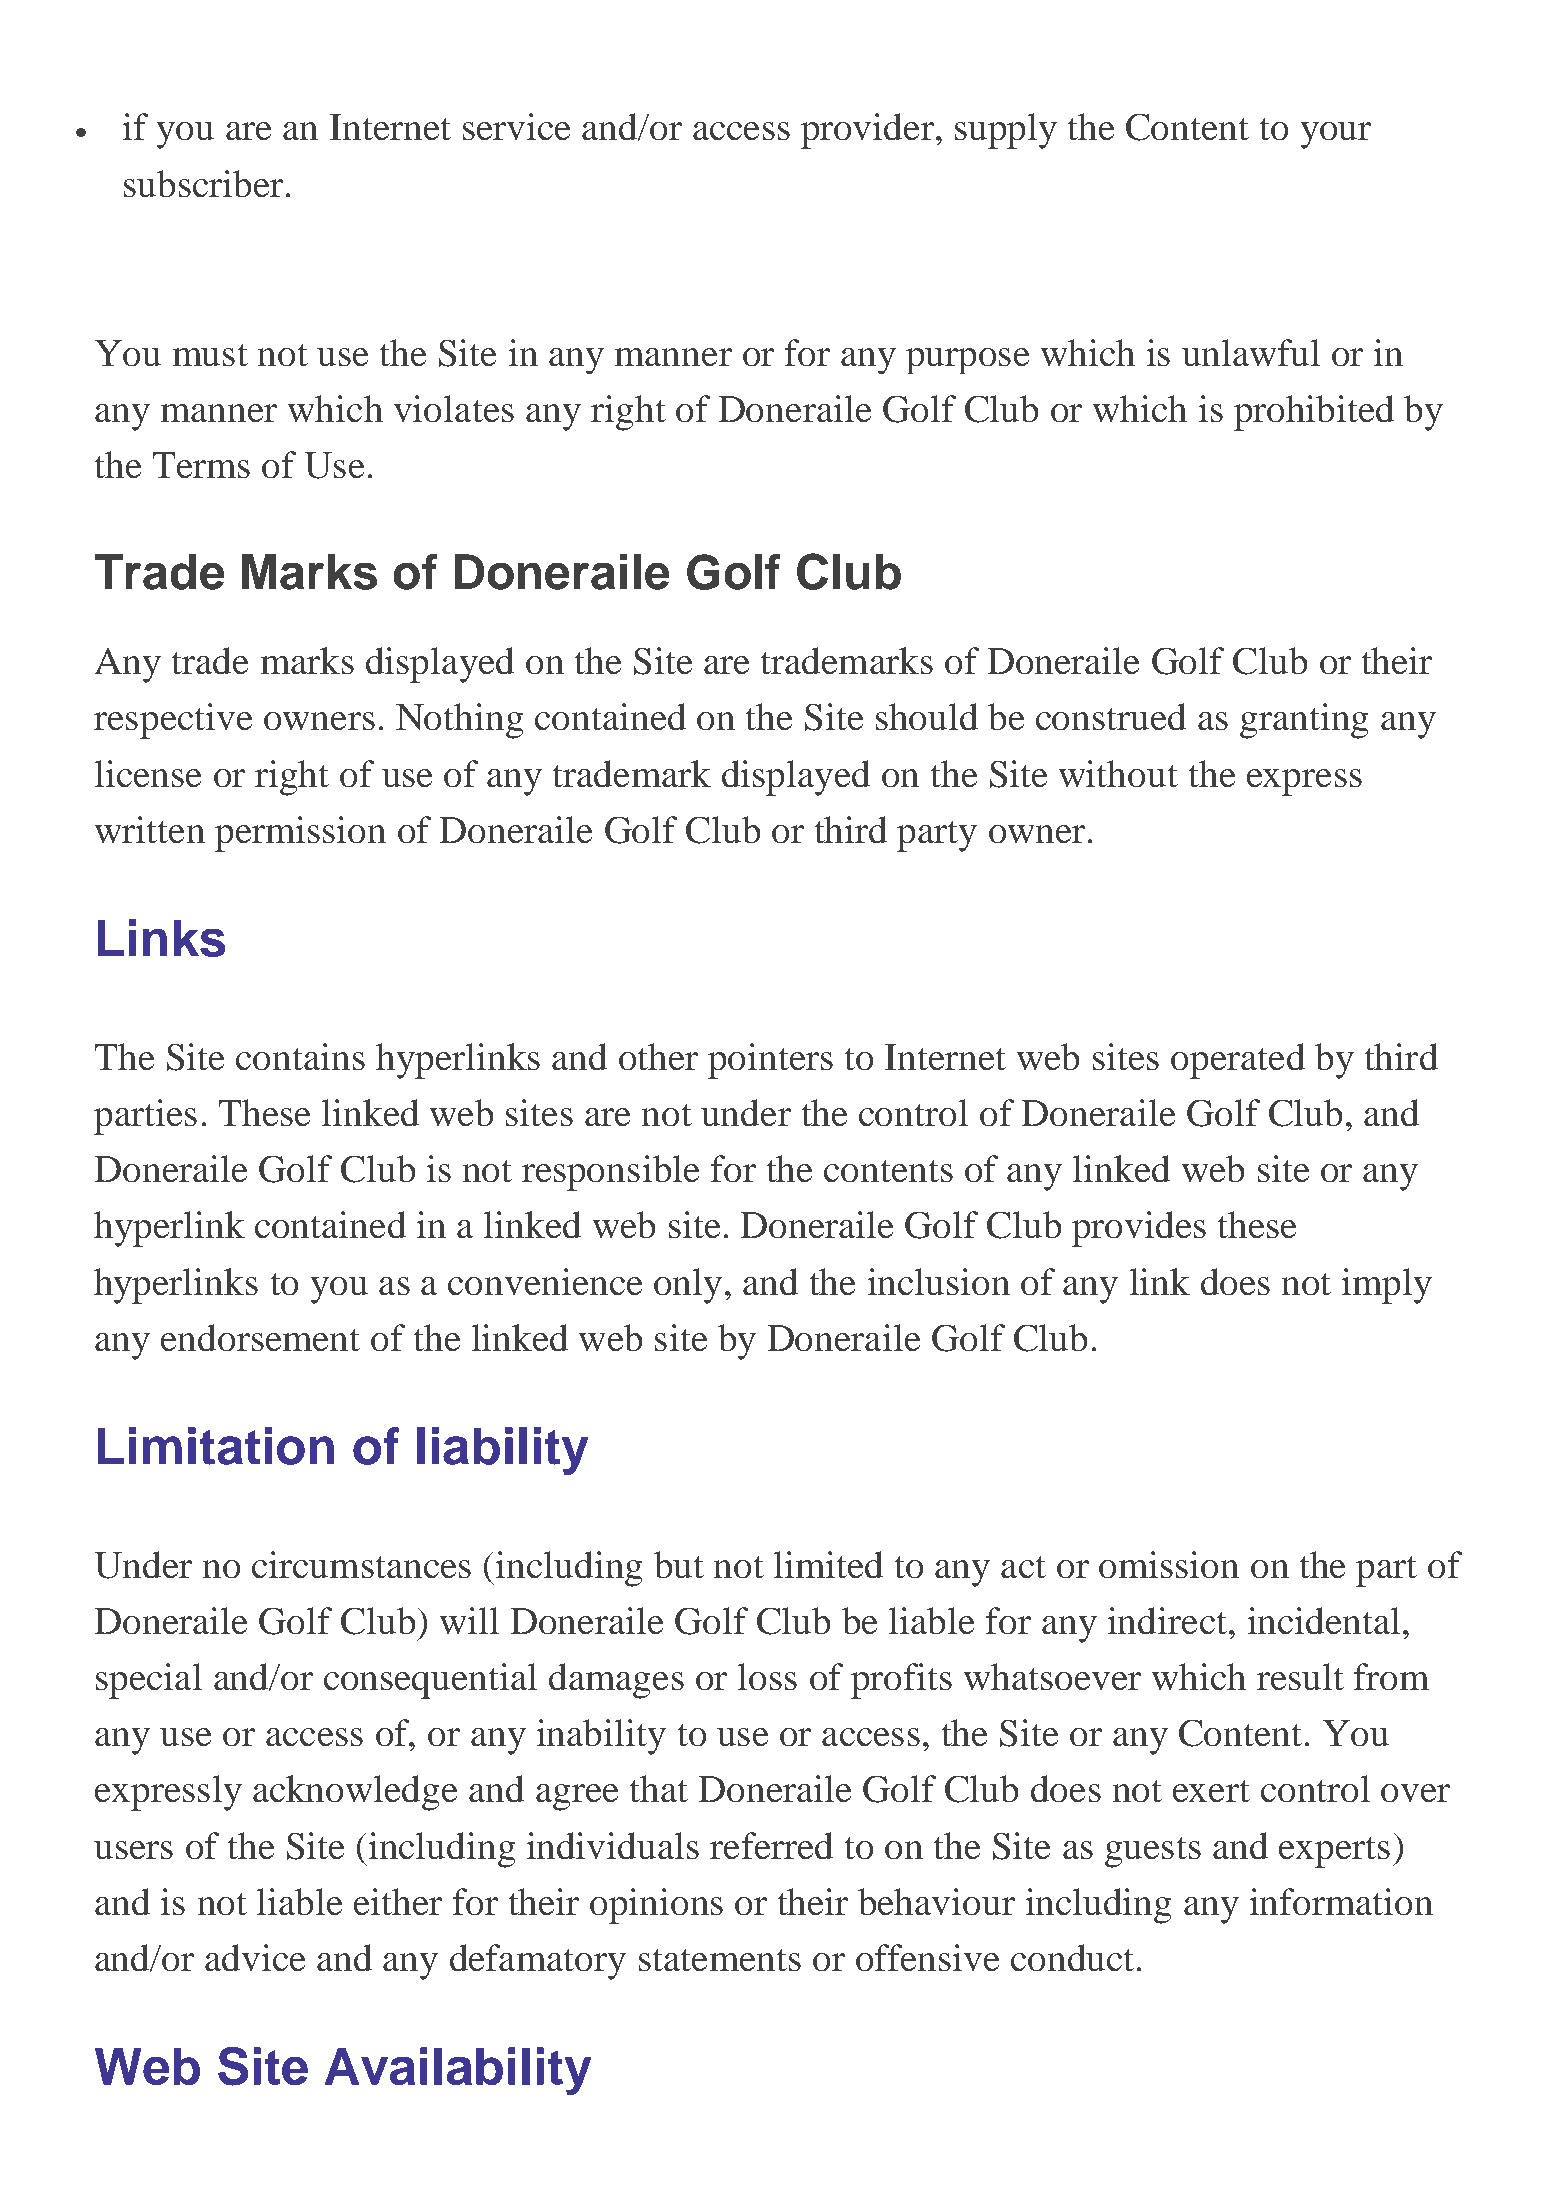  What do you see at coordinates (688, 1286) in the image?
I see `only` at bounding box center [688, 1286].
